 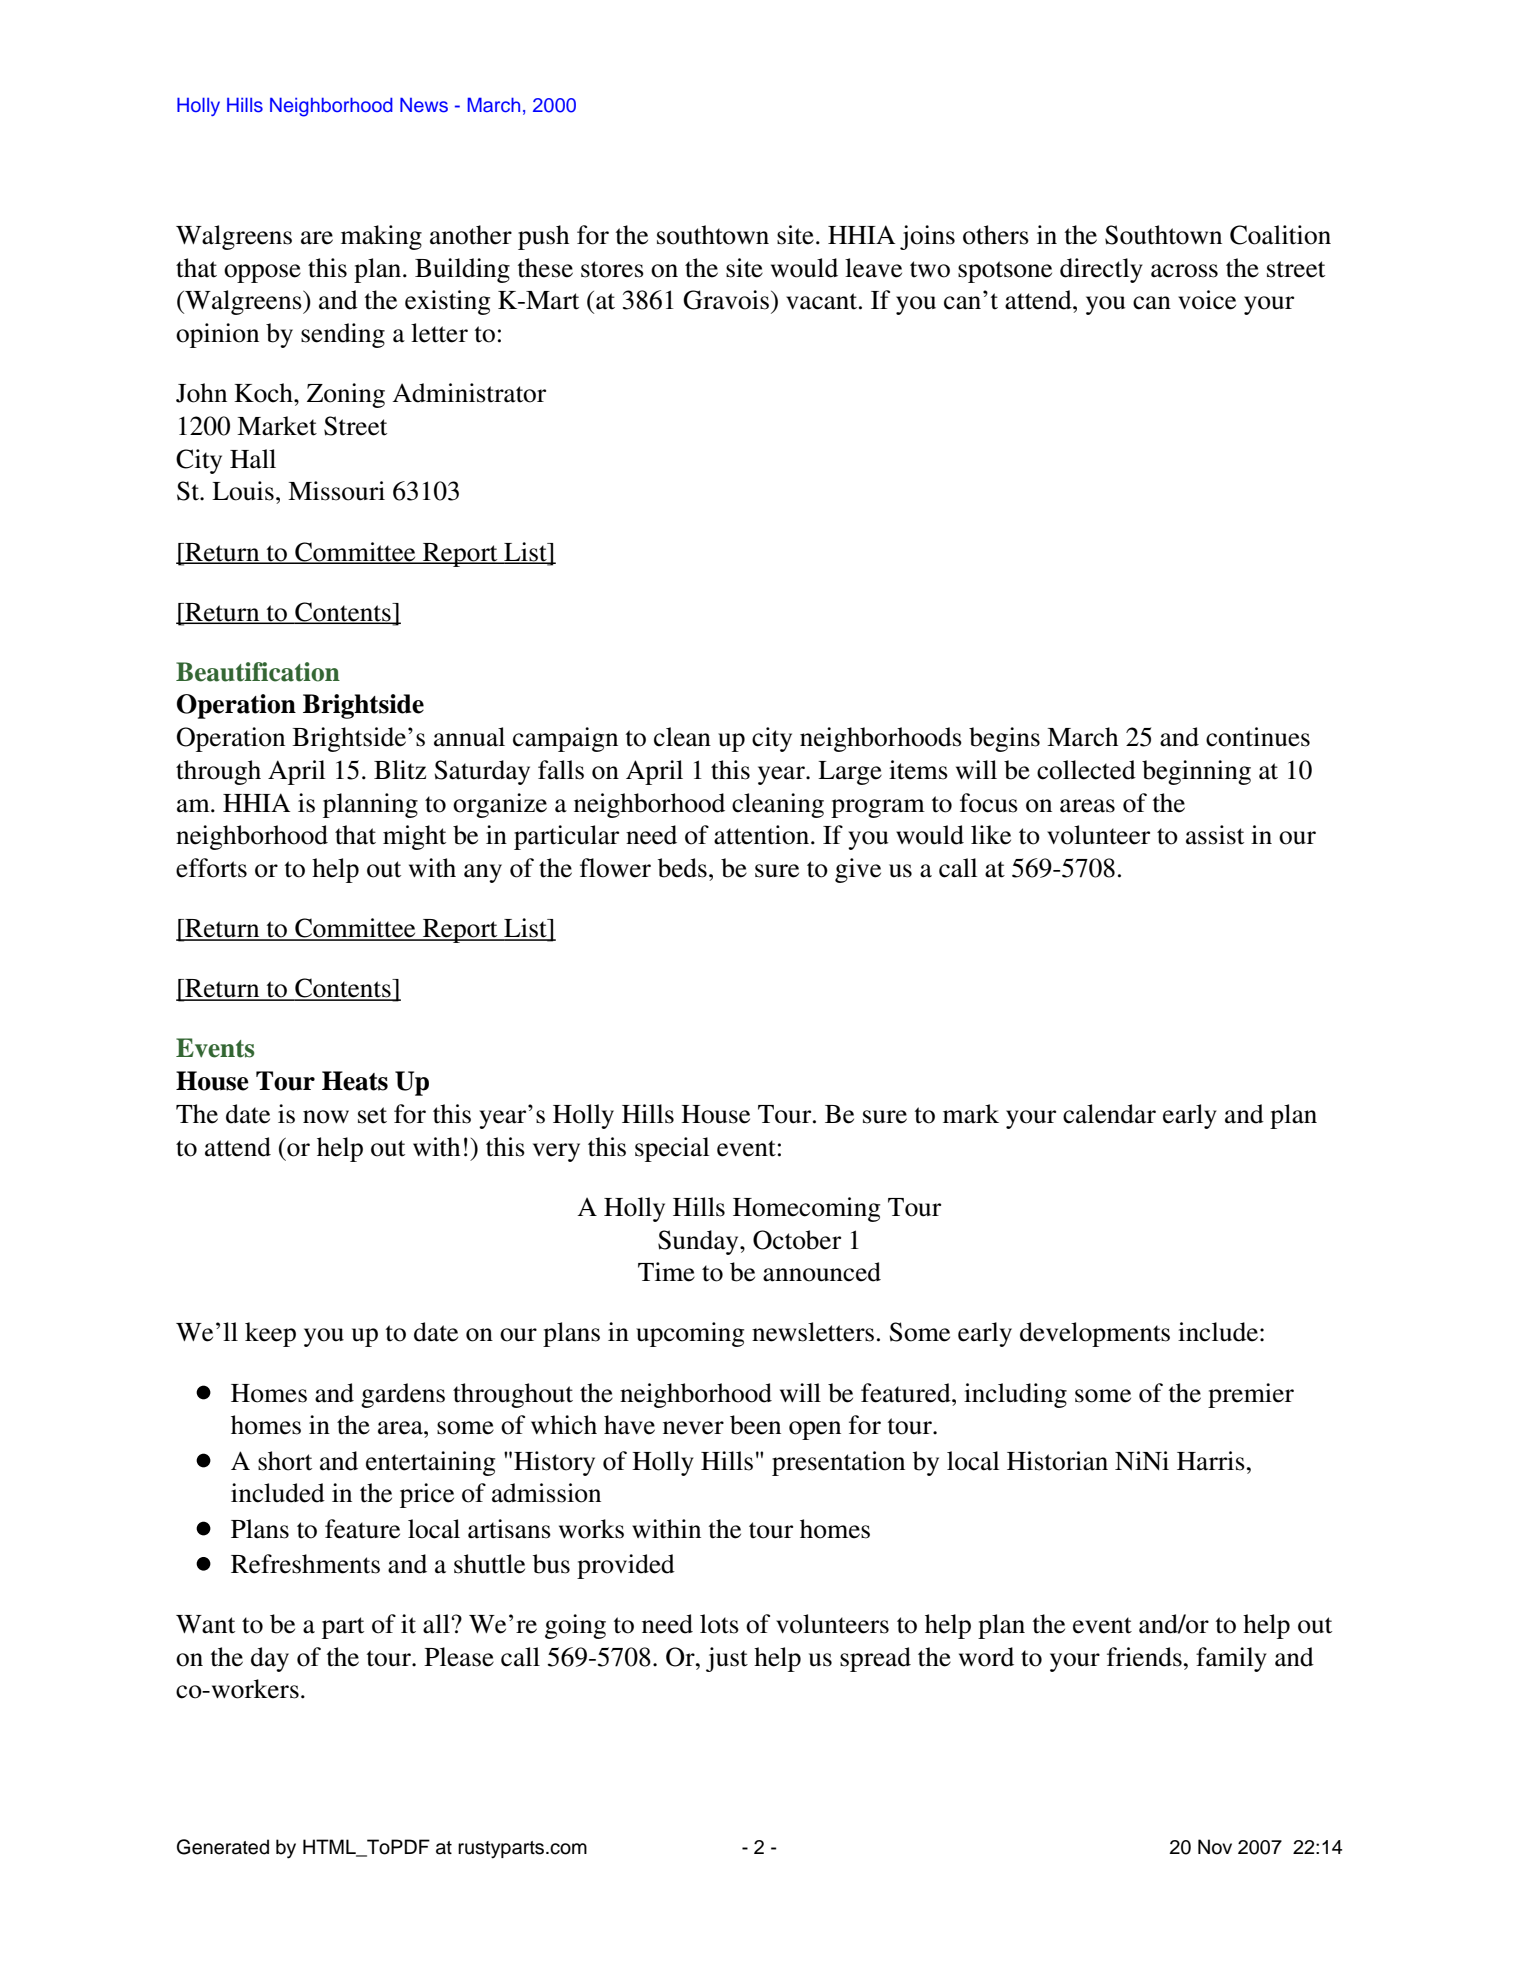 What do you see at coordinates (1184, 271) in the screenshot?
I see `across` at bounding box center [1184, 271].
